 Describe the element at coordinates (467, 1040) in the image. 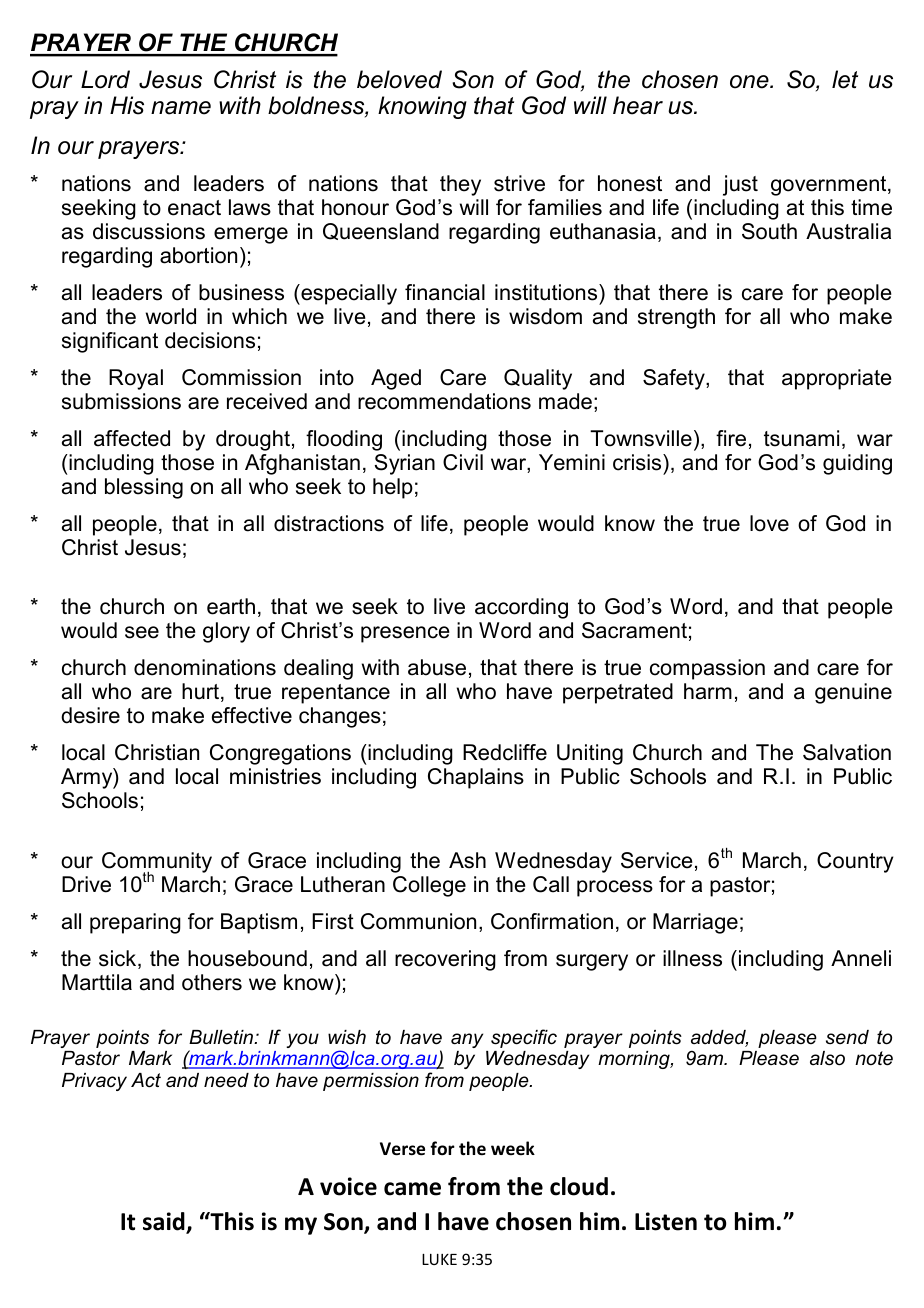

I see `any` at that location.
